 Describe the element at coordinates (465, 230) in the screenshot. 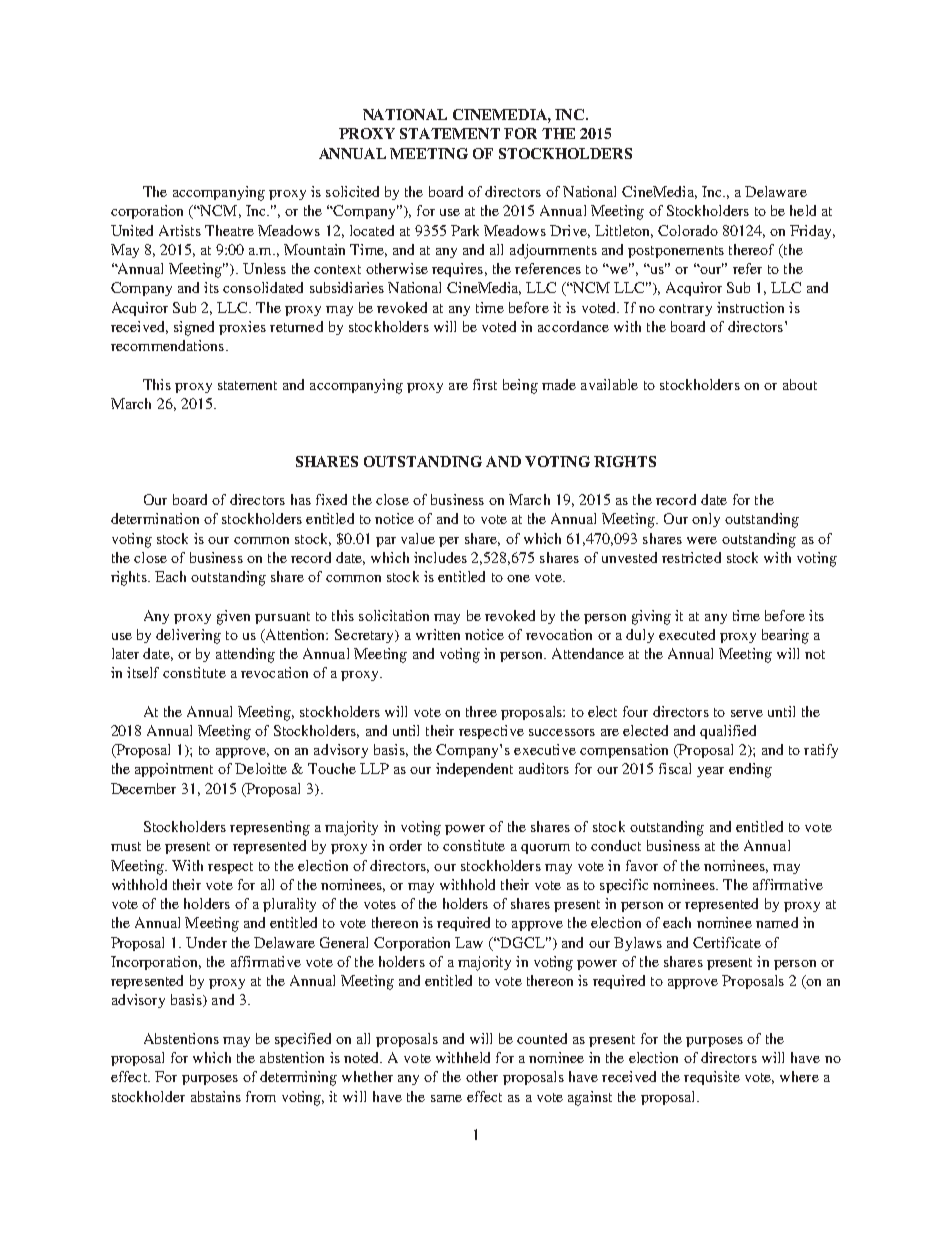

I see `Park` at that location.
